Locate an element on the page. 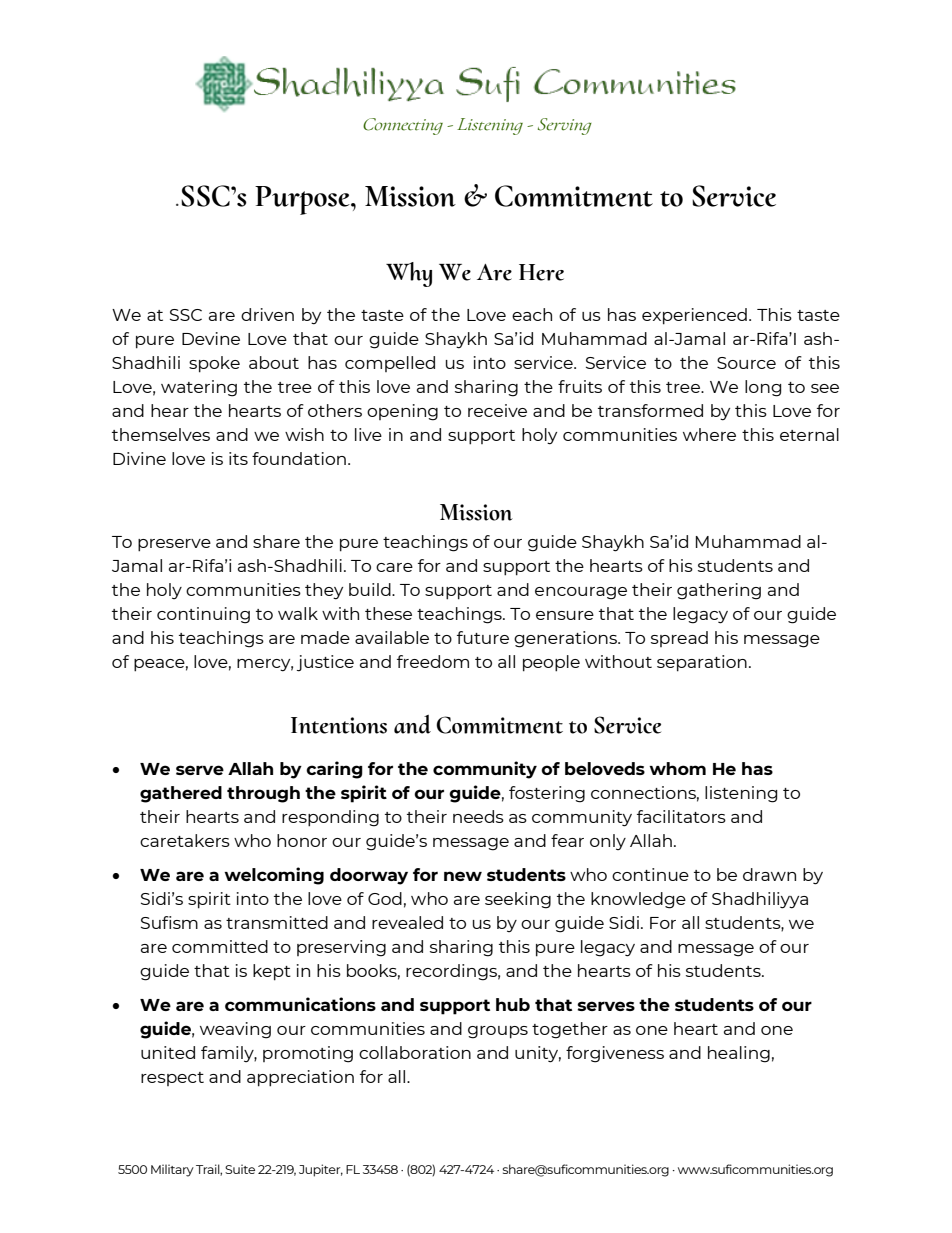 The height and width of the document is (1233, 952). continuing is located at coordinates (203, 615).
